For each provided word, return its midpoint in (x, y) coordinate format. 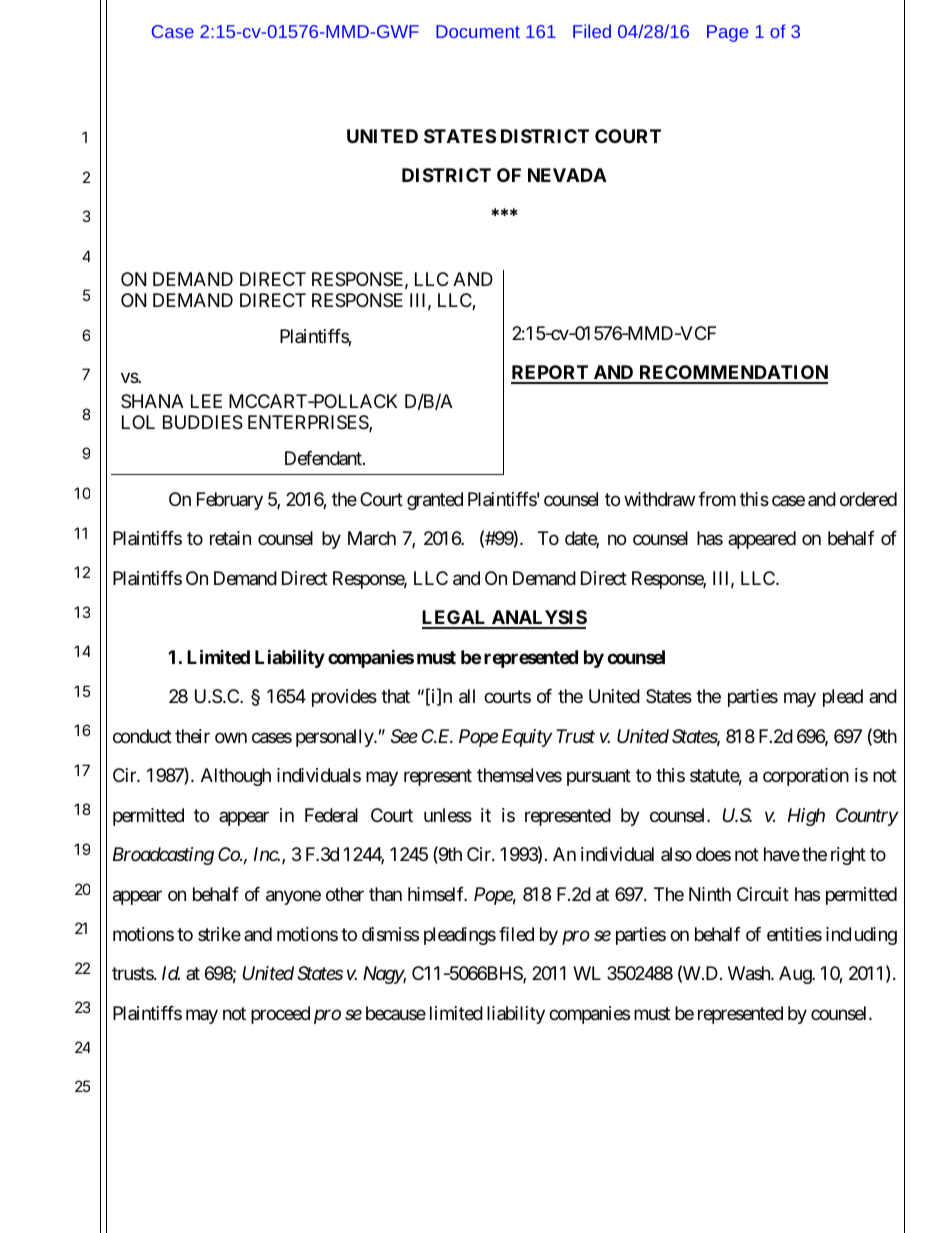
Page (727, 33)
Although (236, 777)
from (717, 499)
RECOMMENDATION (732, 374)
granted (435, 501)
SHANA (152, 401)
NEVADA (567, 175)
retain (230, 538)
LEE (206, 401)
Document (478, 31)
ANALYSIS (538, 619)
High (806, 817)
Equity (527, 738)
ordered (868, 499)
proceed (280, 1015)
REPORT (551, 374)
